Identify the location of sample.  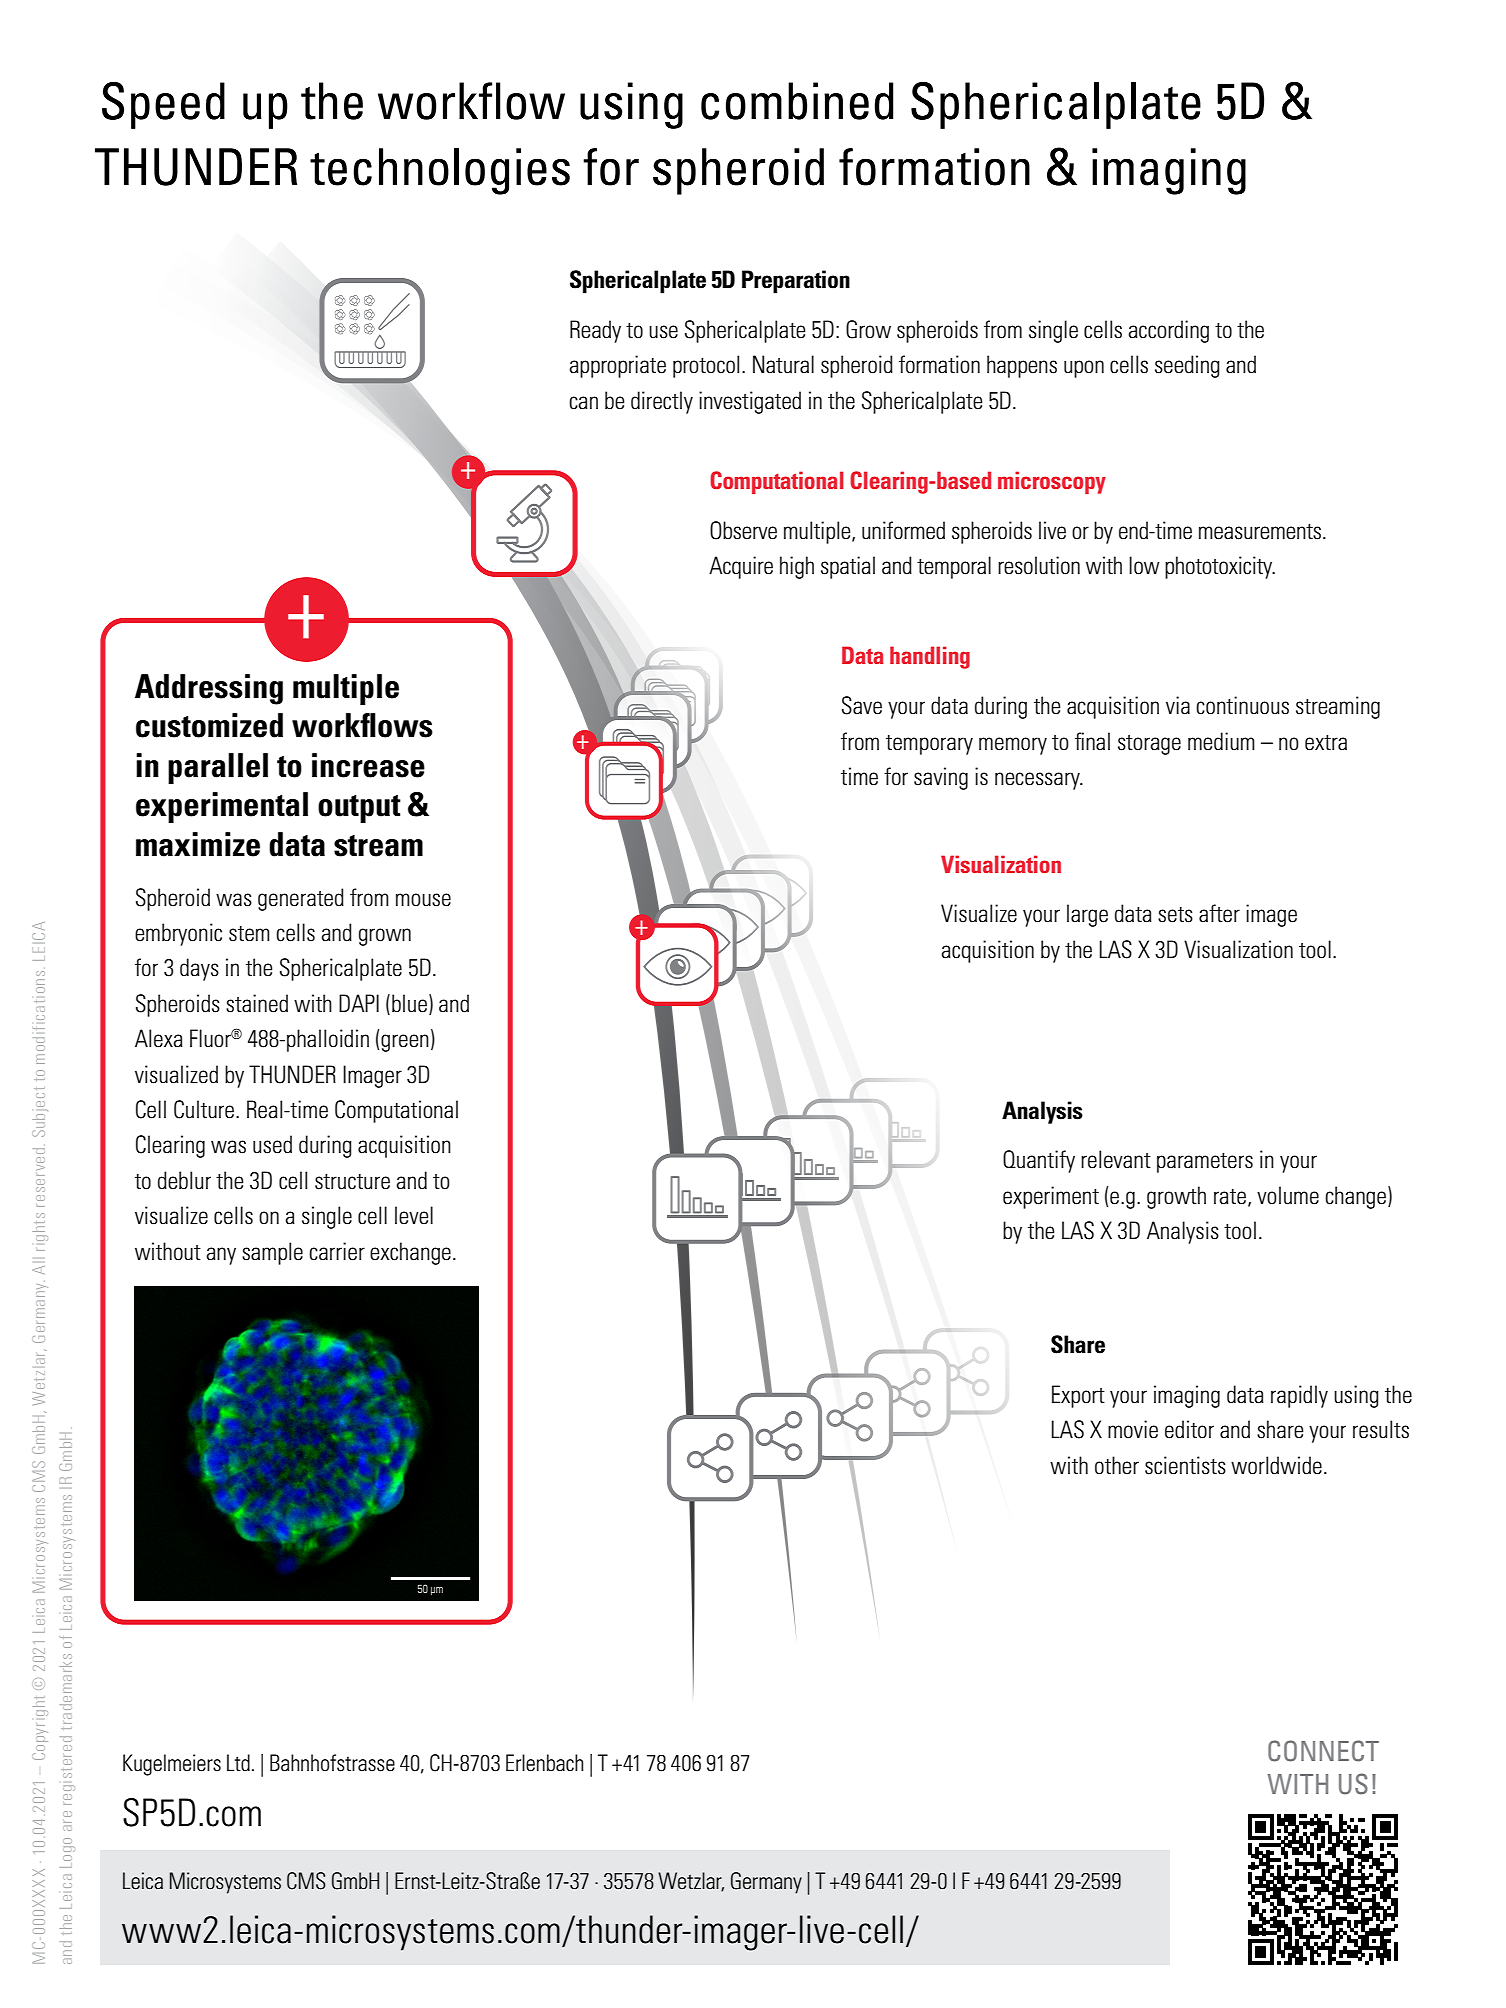
(272, 1253).
